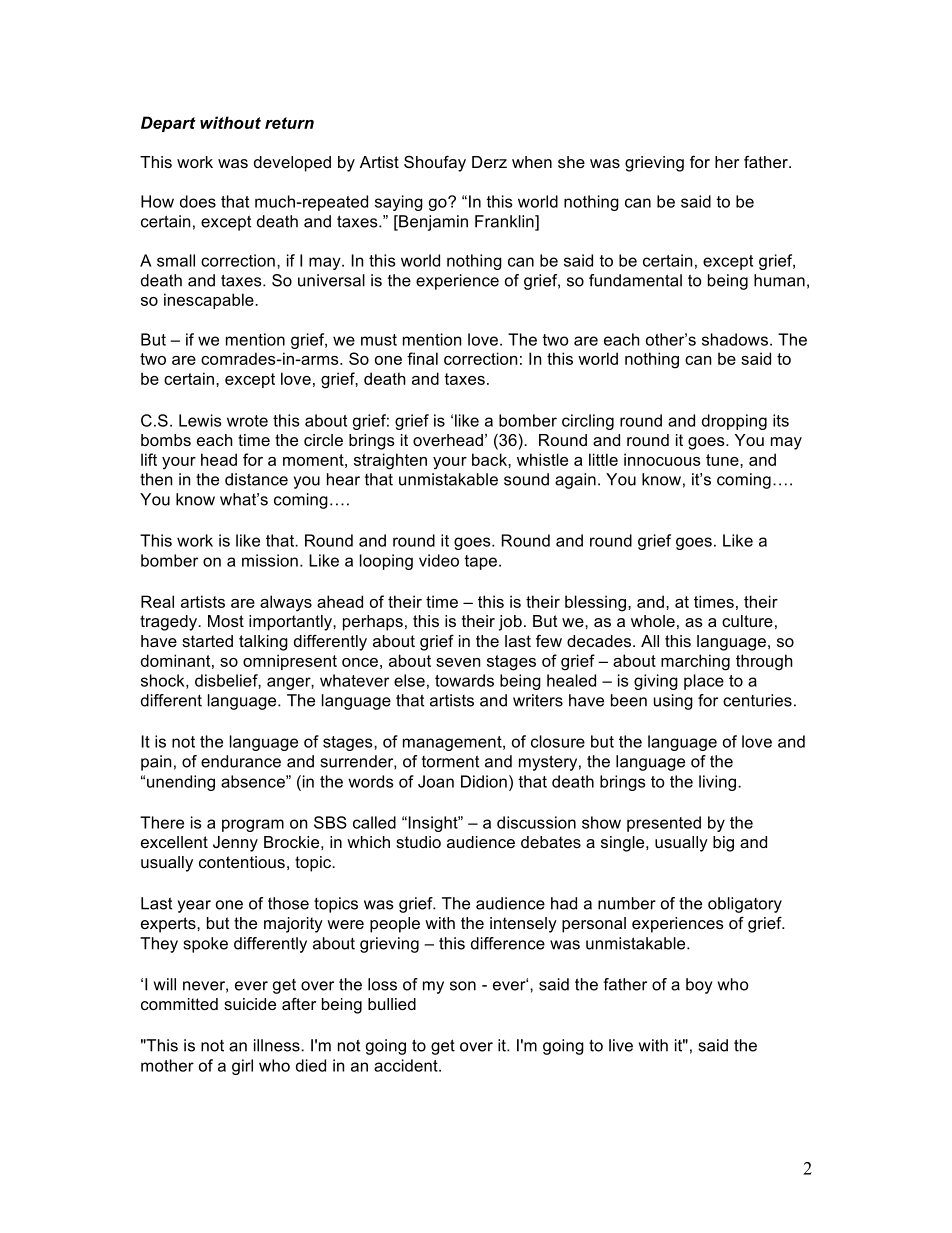  I want to click on inescapable, so click(210, 301).
